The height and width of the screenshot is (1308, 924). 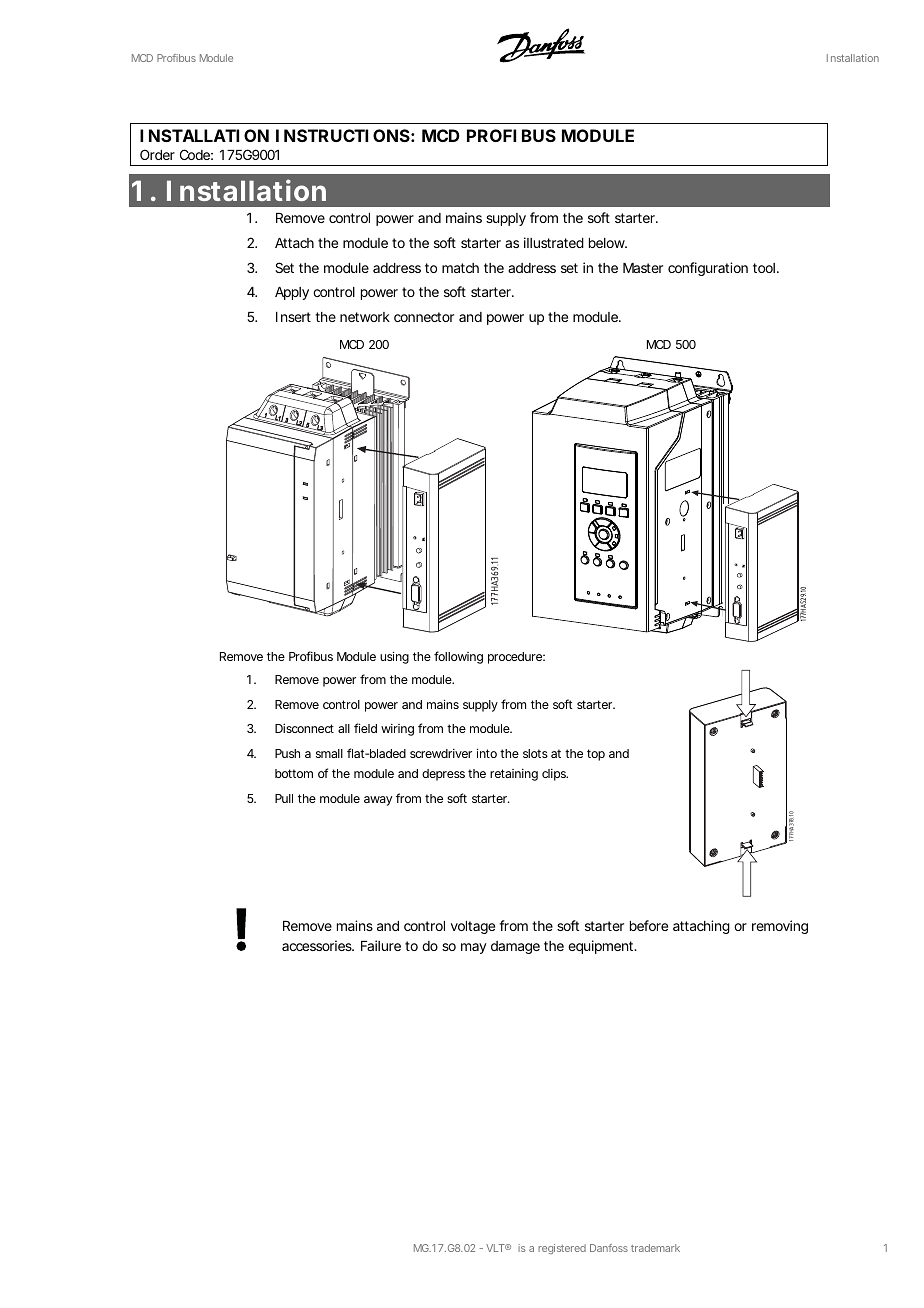 What do you see at coordinates (318, 945) in the screenshot?
I see `accessories` at bounding box center [318, 945].
